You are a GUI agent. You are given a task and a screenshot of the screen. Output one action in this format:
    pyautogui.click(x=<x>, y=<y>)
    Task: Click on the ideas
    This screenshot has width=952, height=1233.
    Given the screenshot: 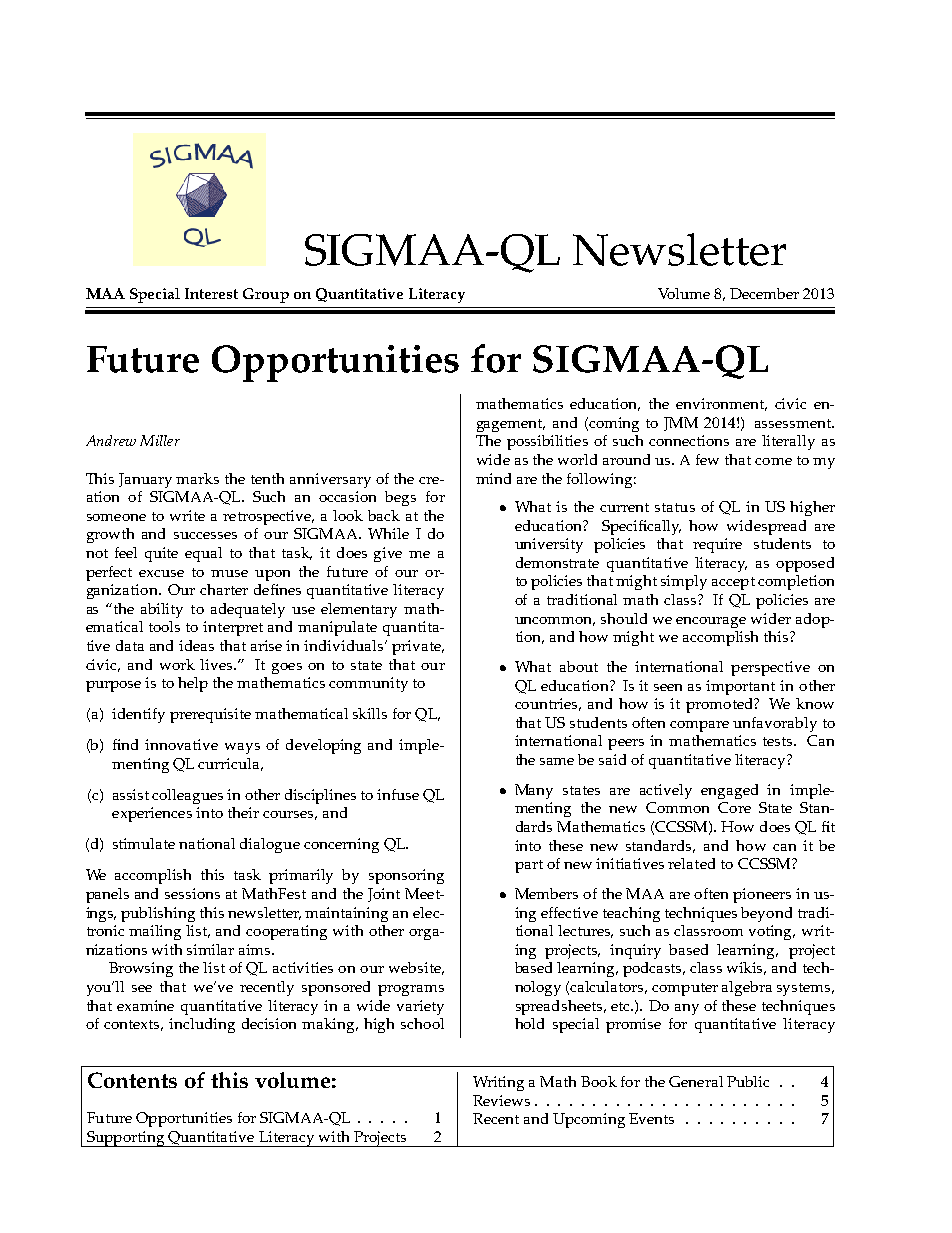 What is the action you would take?
    pyautogui.click(x=196, y=645)
